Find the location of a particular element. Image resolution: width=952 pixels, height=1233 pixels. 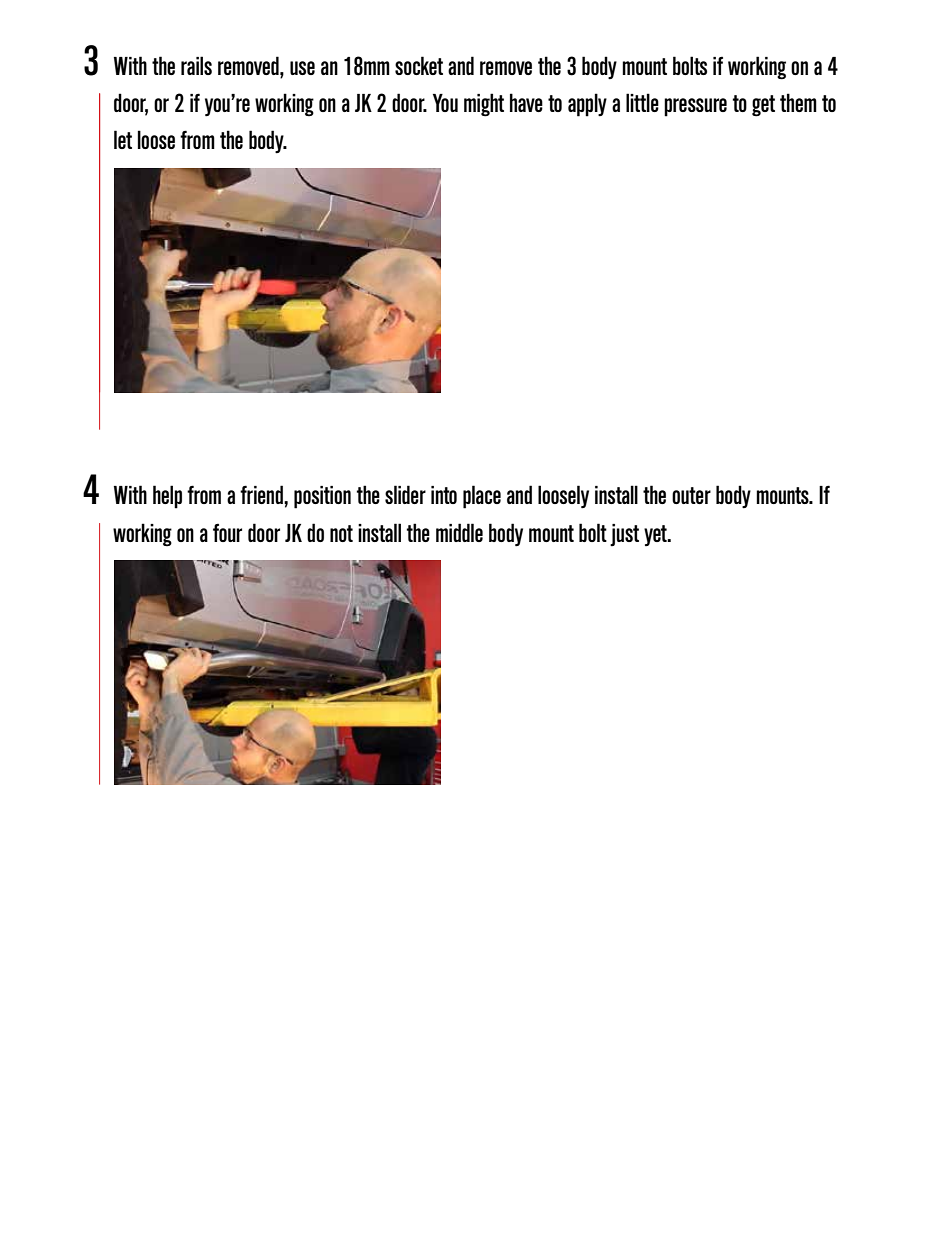

get is located at coordinates (763, 106).
